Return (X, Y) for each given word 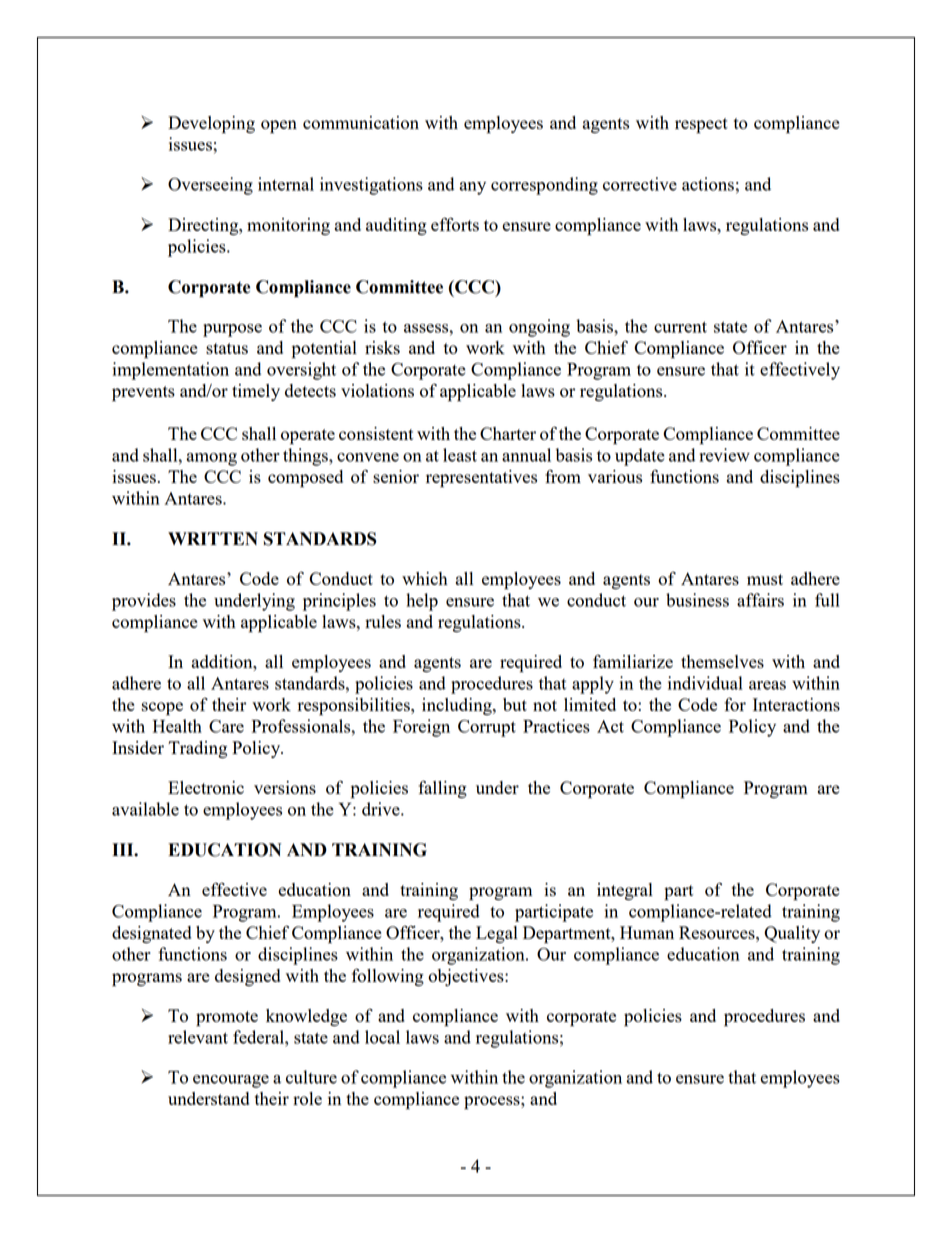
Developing (211, 125)
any (472, 188)
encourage (231, 1081)
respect (701, 126)
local (382, 1037)
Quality (792, 934)
